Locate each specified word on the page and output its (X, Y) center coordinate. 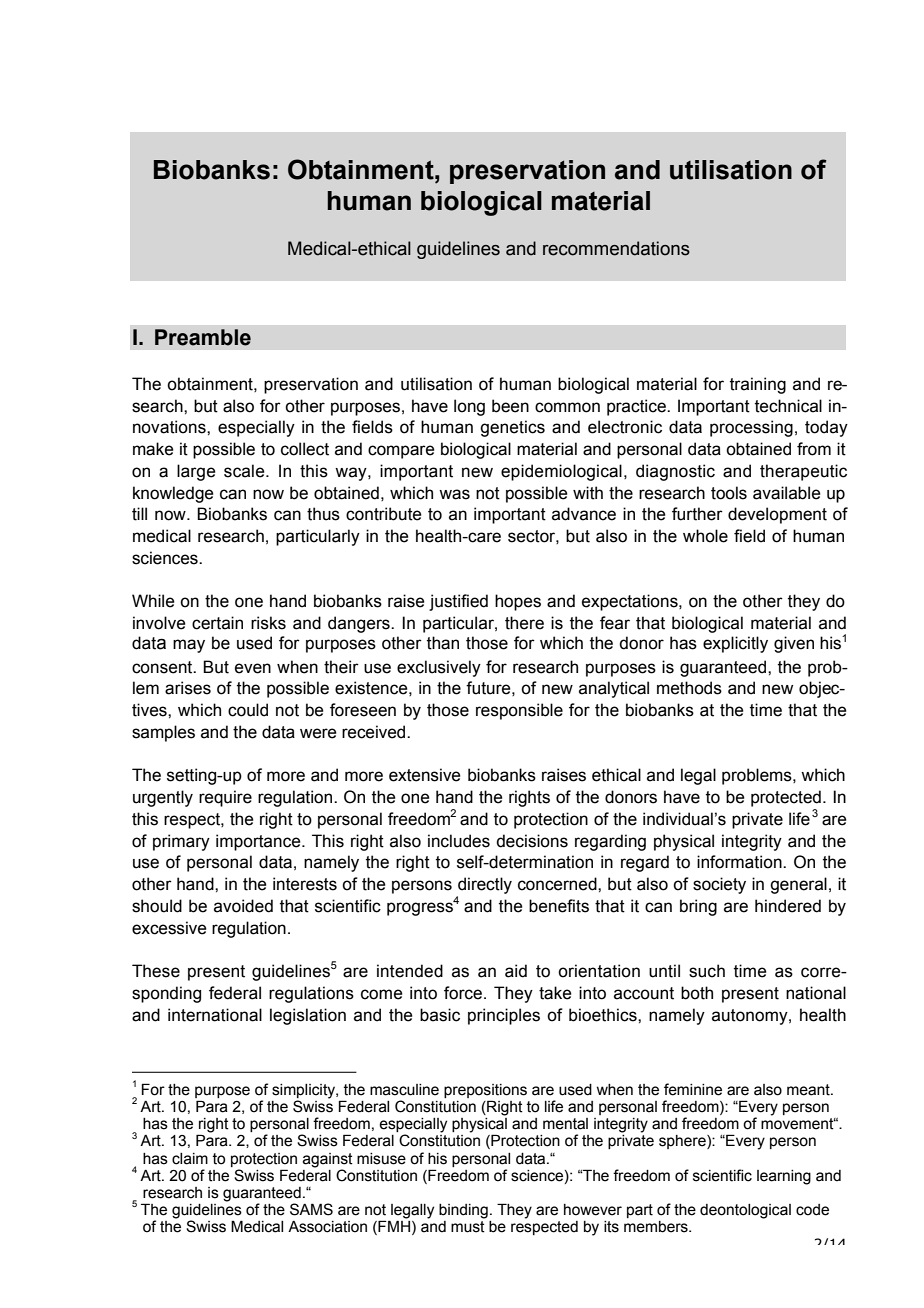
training (758, 385)
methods (689, 688)
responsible (519, 711)
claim (190, 1159)
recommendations (616, 248)
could (248, 710)
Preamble (203, 337)
